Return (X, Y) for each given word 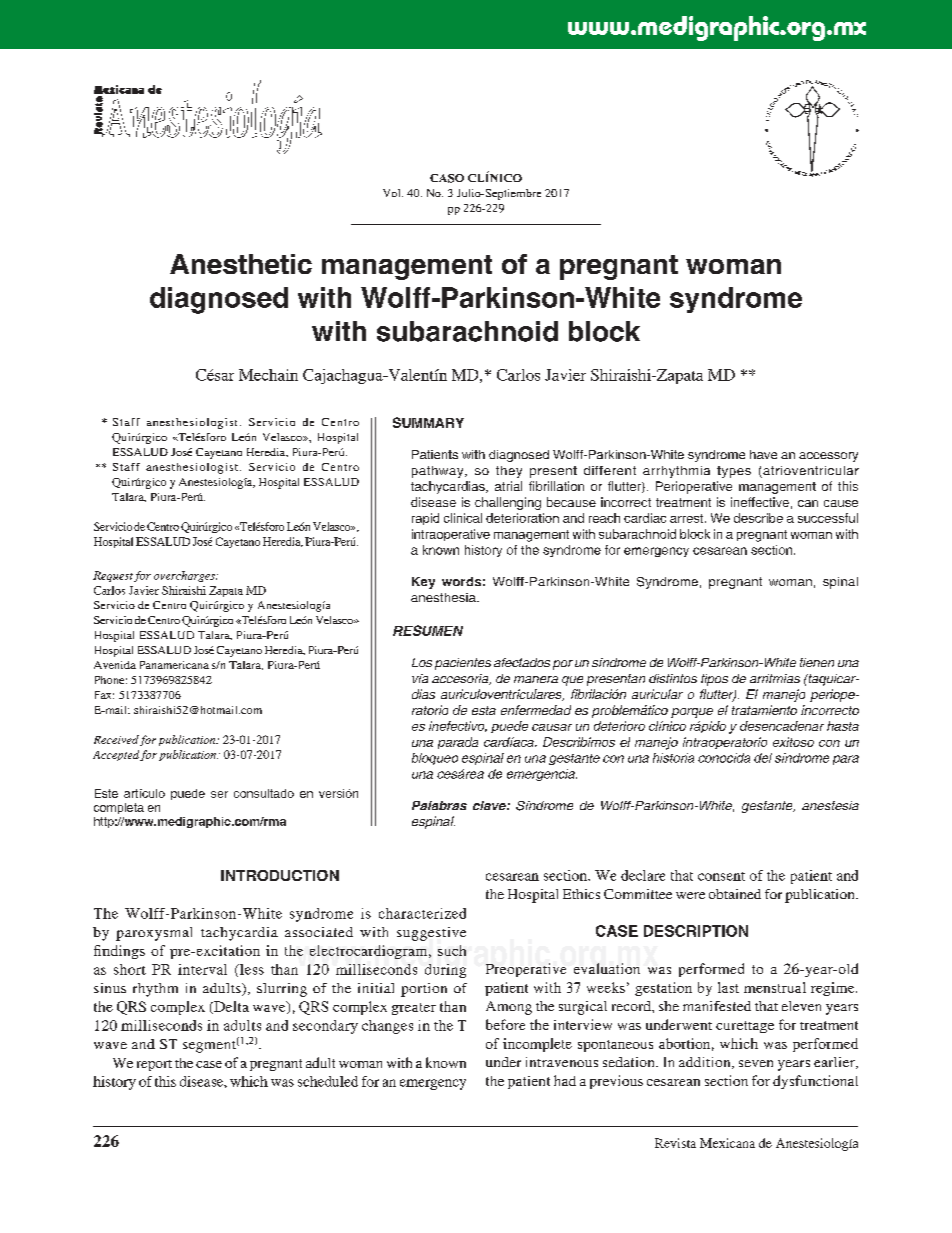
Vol (393, 193)
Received (116, 739)
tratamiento (764, 710)
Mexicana (727, 1143)
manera (536, 679)
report (154, 1065)
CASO (447, 178)
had (565, 1080)
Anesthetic (241, 264)
